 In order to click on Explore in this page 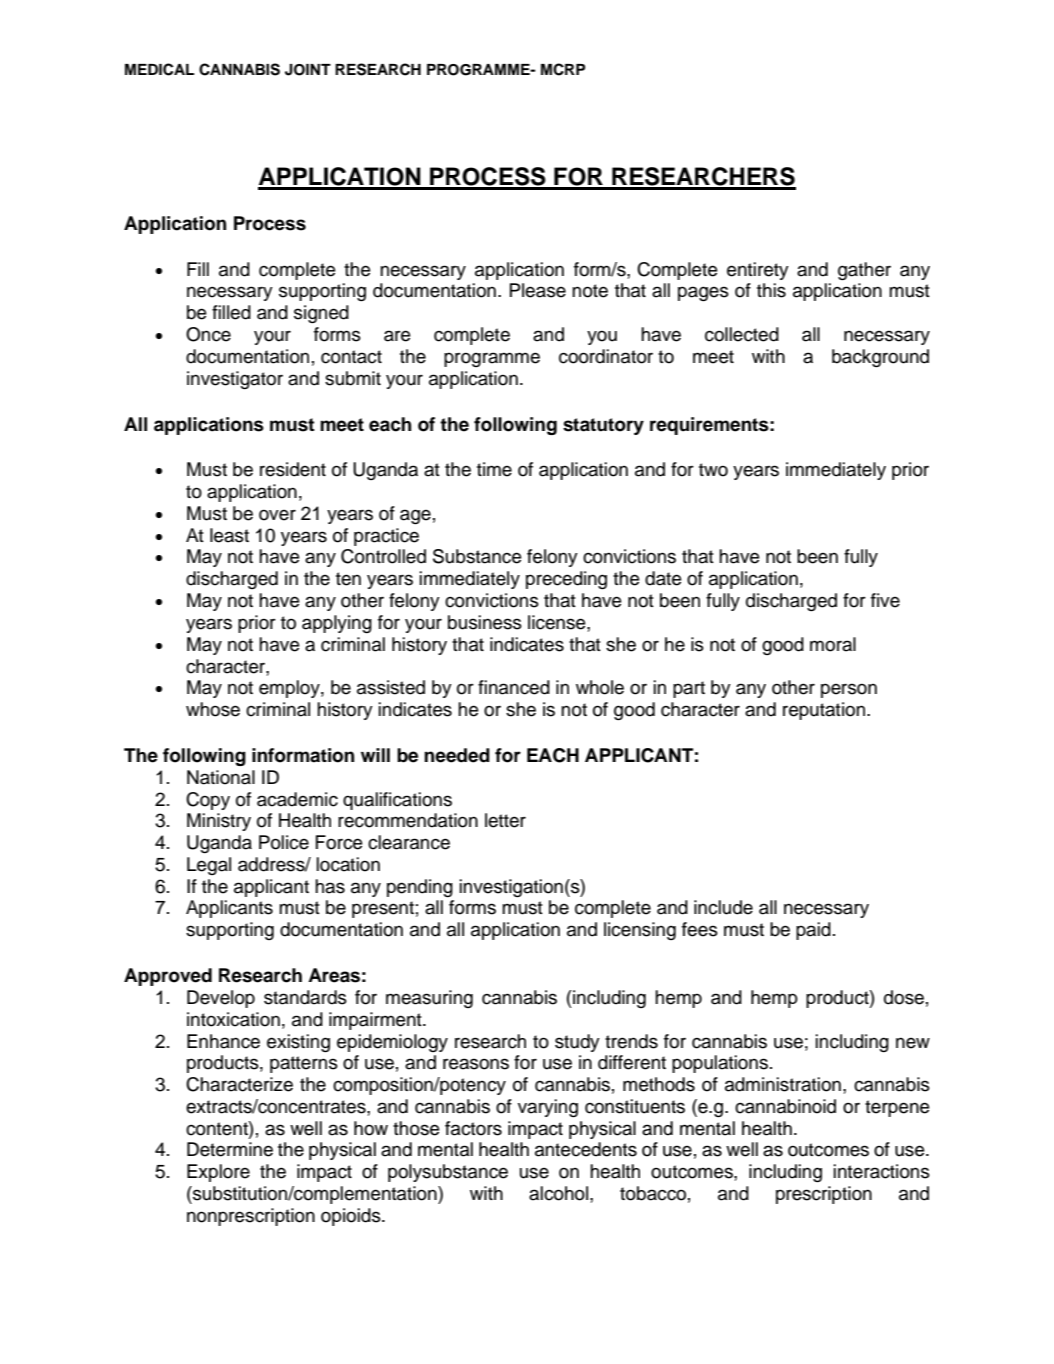, I will do `click(218, 1173)`.
